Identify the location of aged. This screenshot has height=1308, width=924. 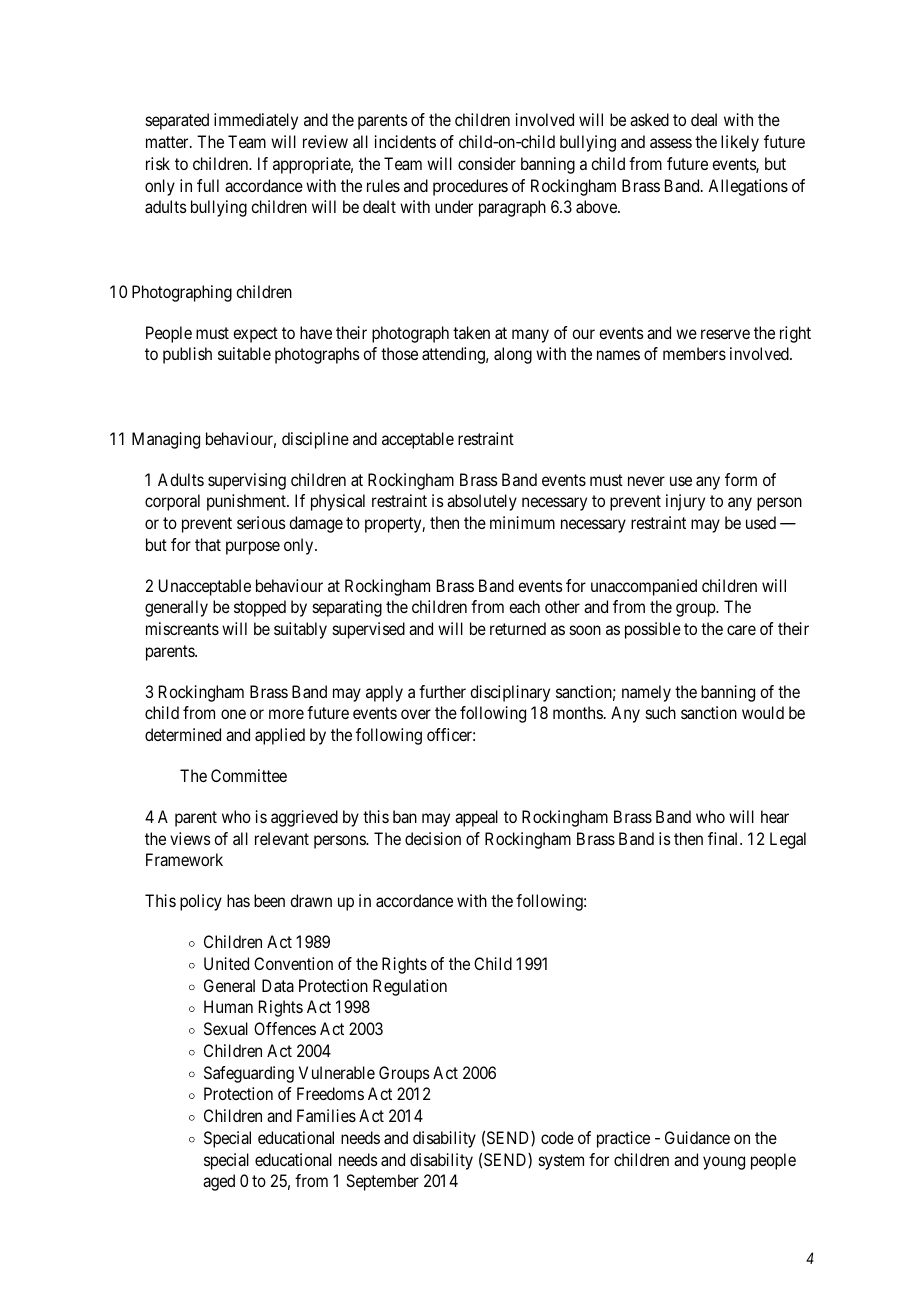
(219, 1182).
